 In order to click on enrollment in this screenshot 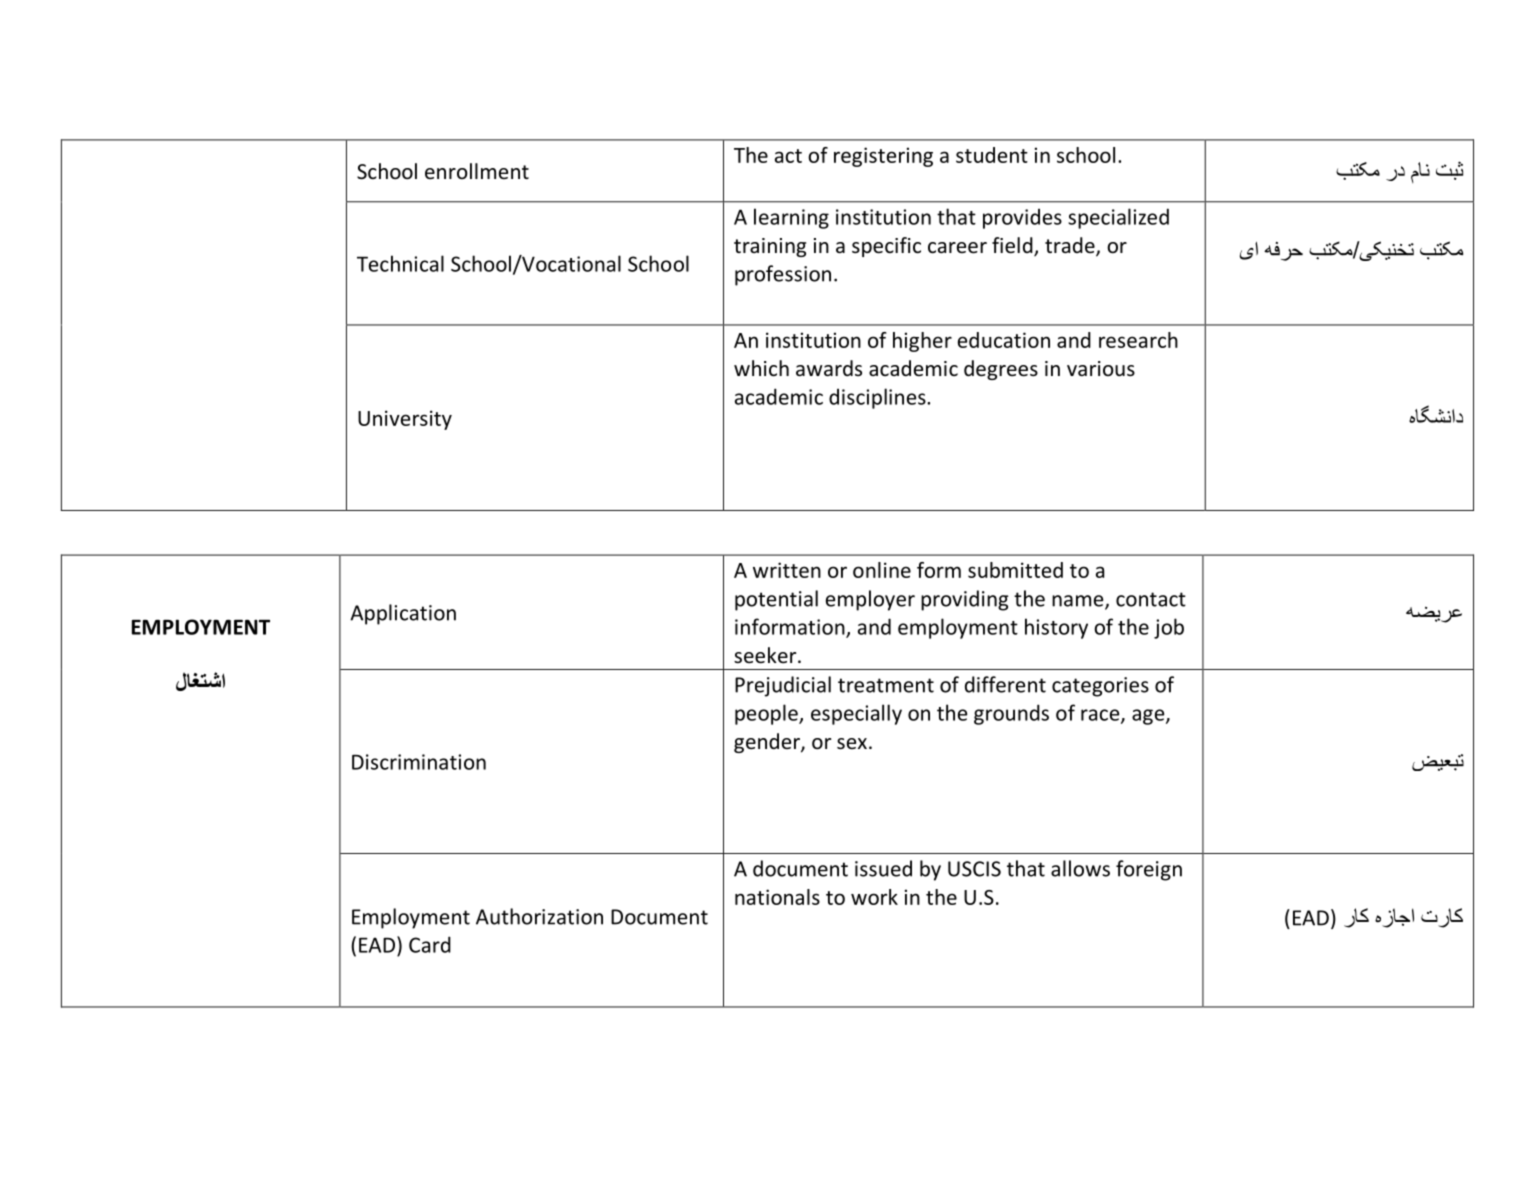, I will do `click(477, 171)`.
